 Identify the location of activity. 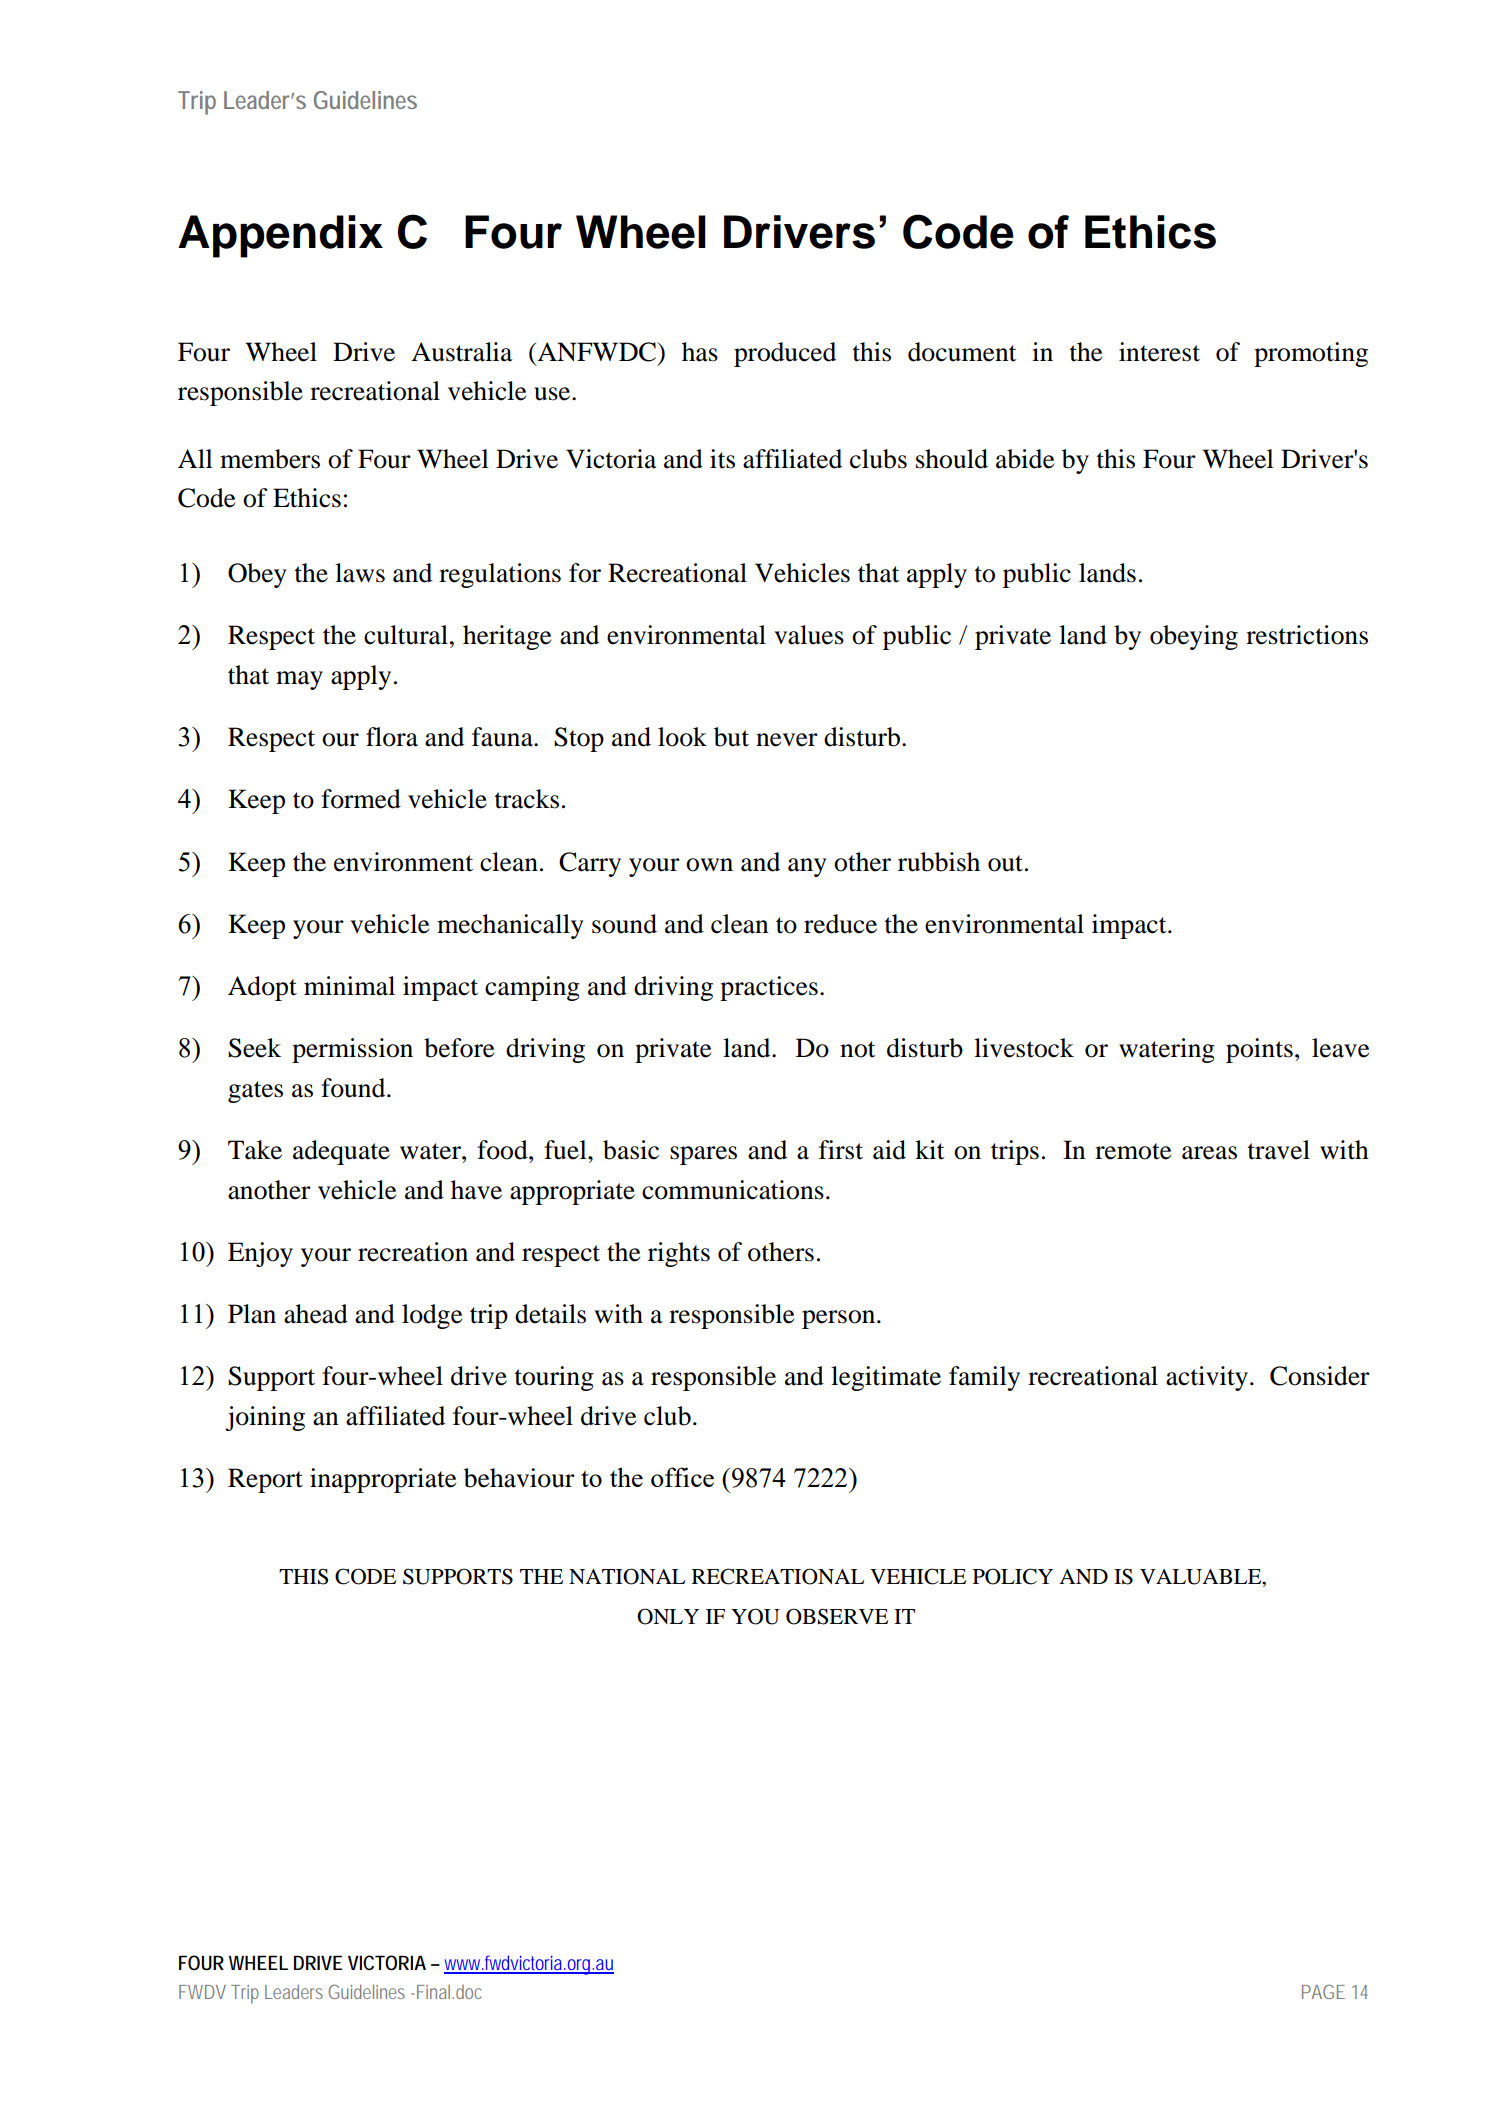
(1207, 1378).
